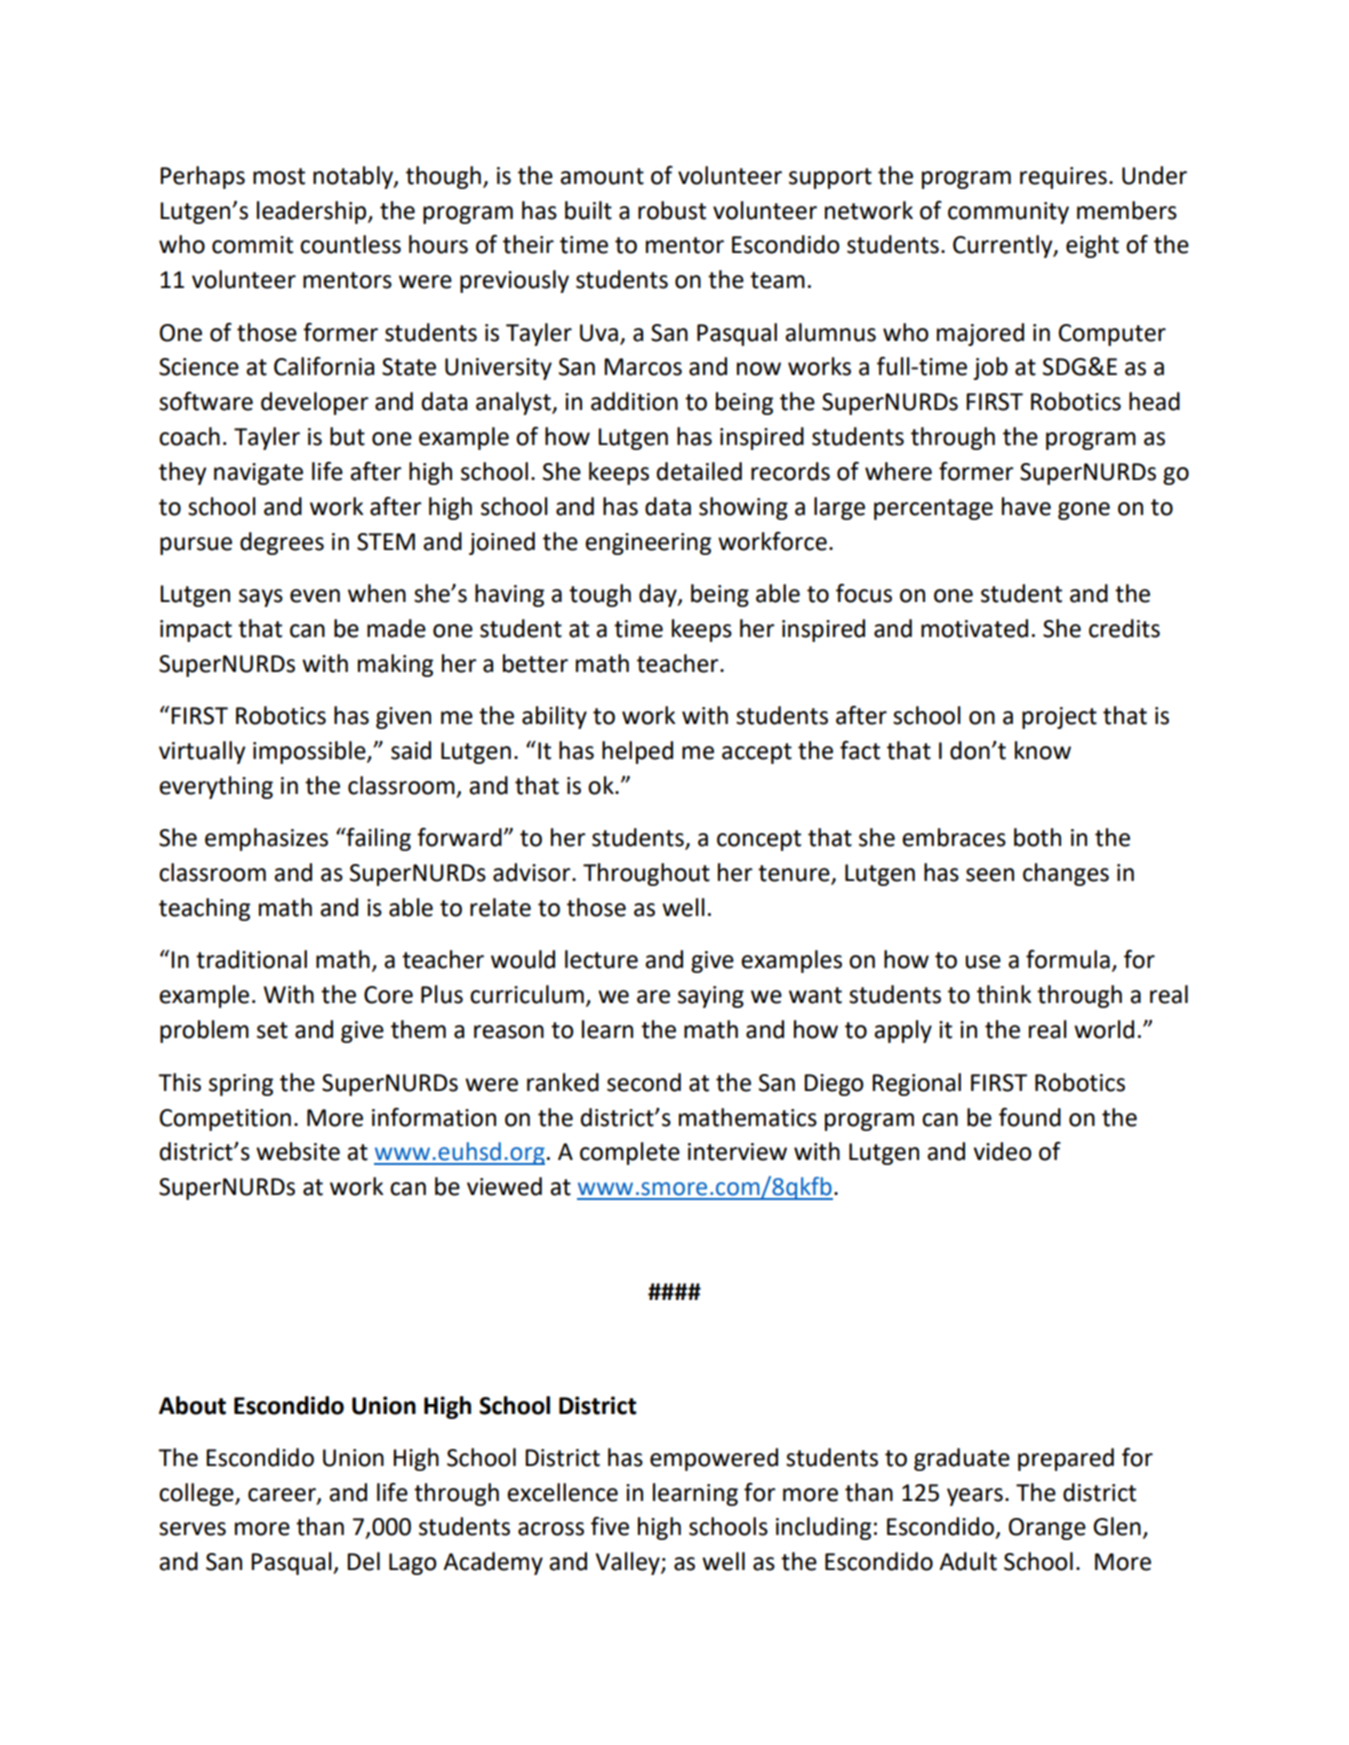  What do you see at coordinates (298, 1151) in the document?
I see `website` at bounding box center [298, 1151].
